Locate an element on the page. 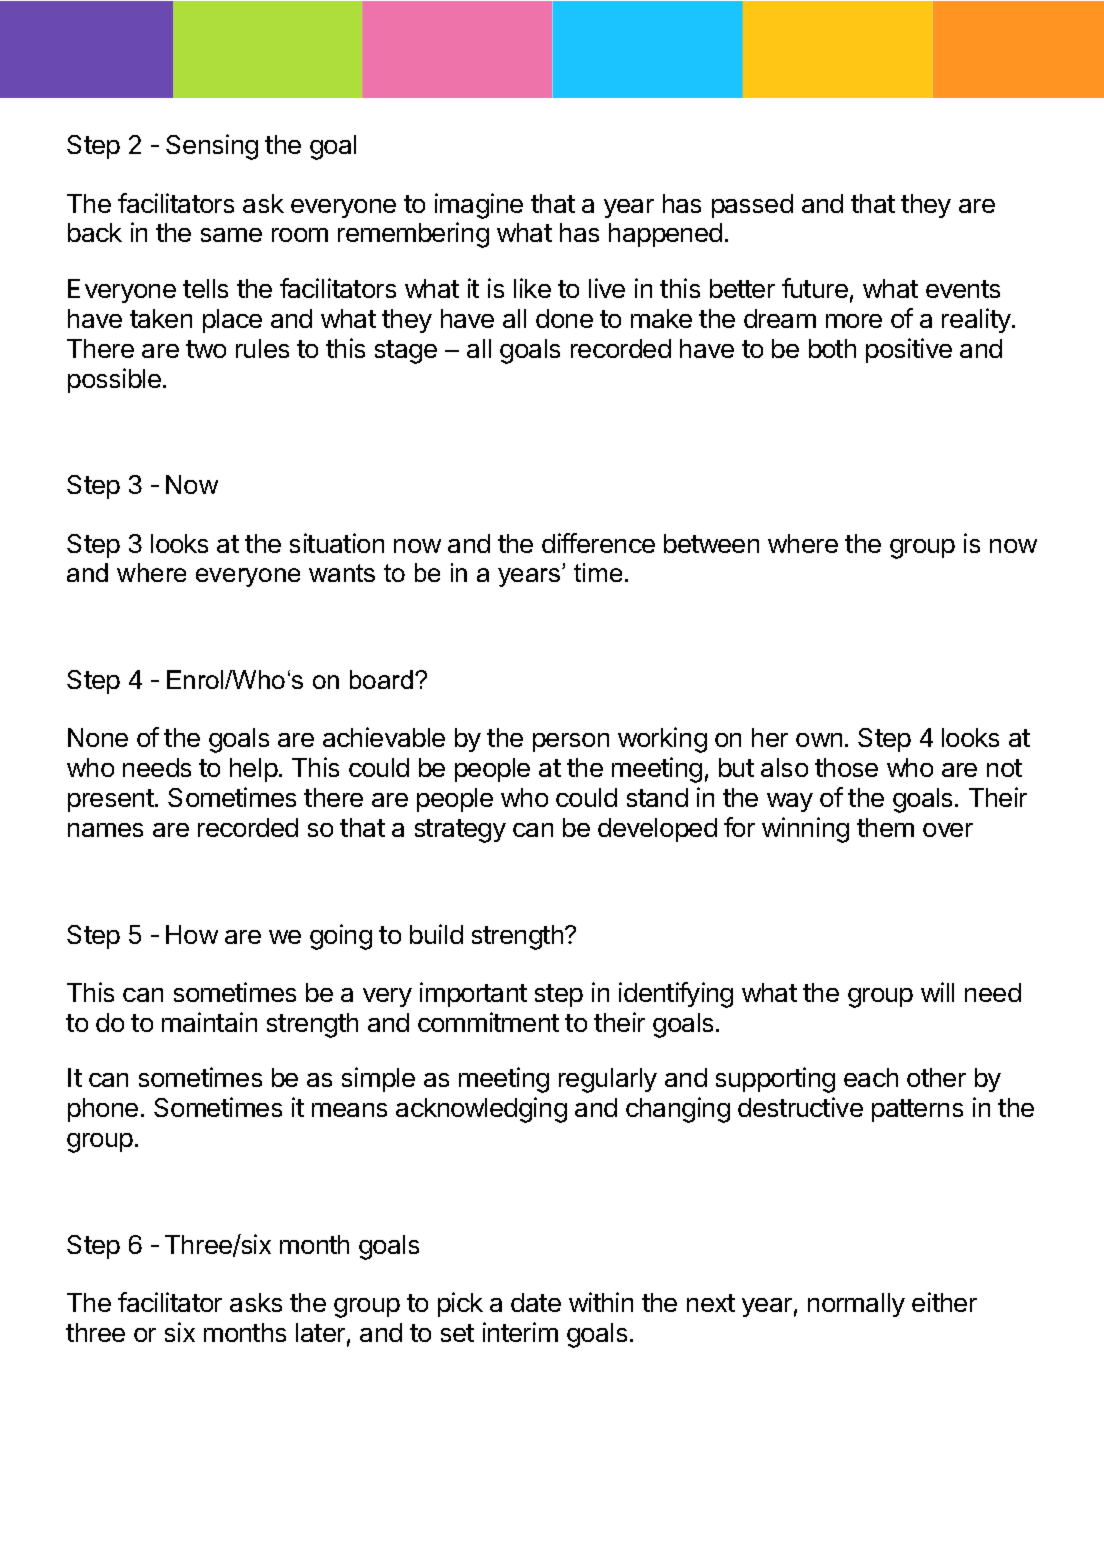  imagine is located at coordinates (479, 206).
